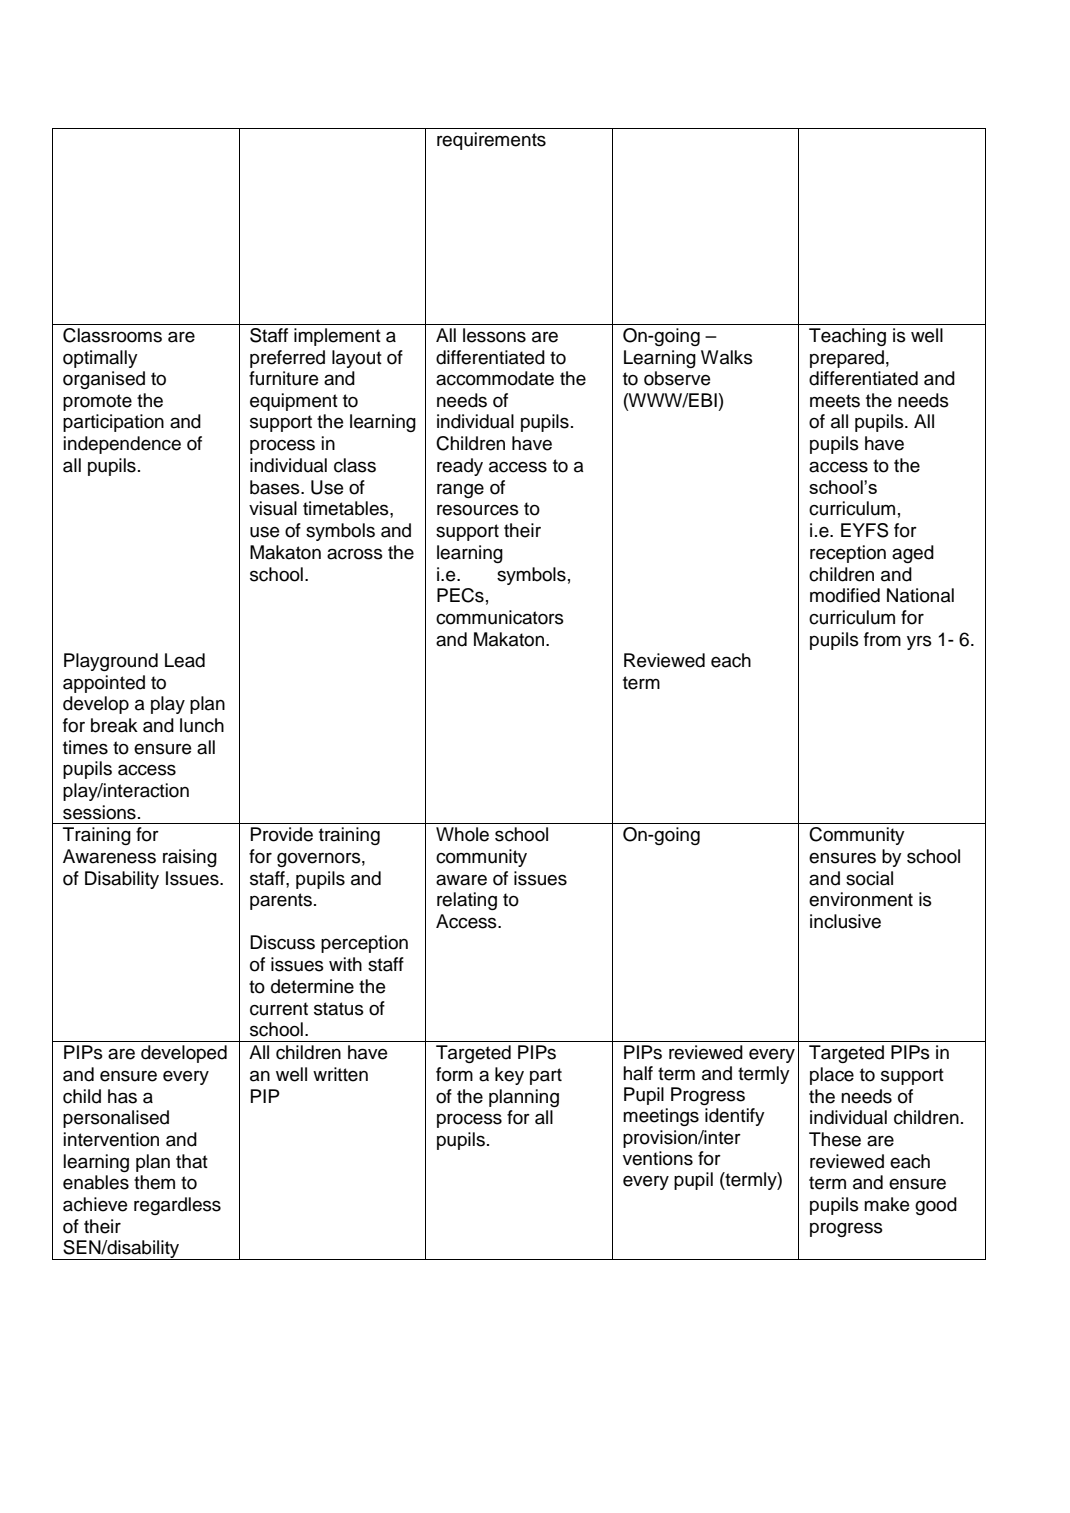 This document has height=1513, width=1070. What do you see at coordinates (467, 901) in the document?
I see `relating` at bounding box center [467, 901].
